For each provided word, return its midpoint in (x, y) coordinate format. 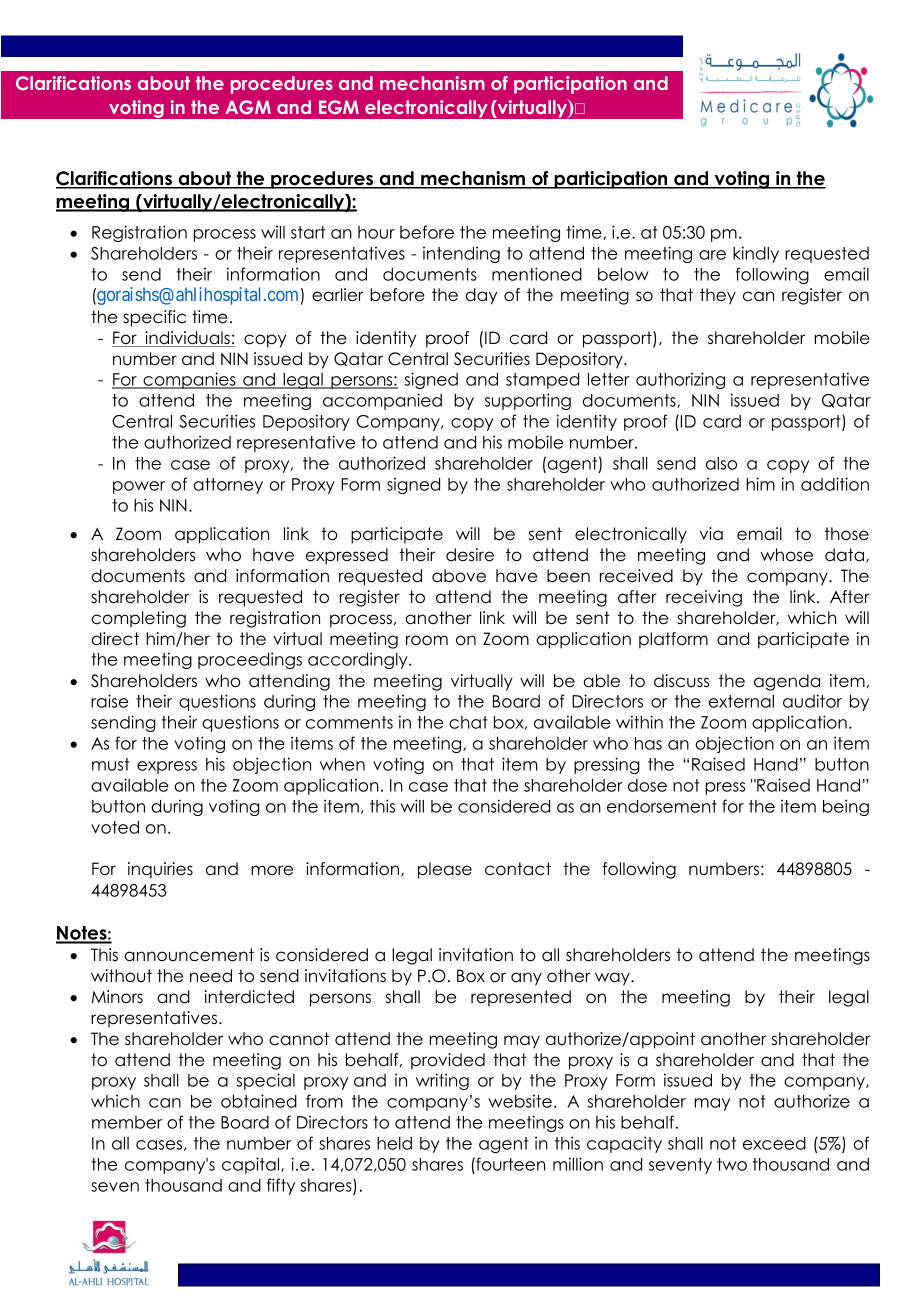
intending (461, 254)
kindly (756, 254)
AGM (248, 107)
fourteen (509, 1164)
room (427, 640)
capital (252, 1165)
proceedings (250, 660)
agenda (787, 682)
